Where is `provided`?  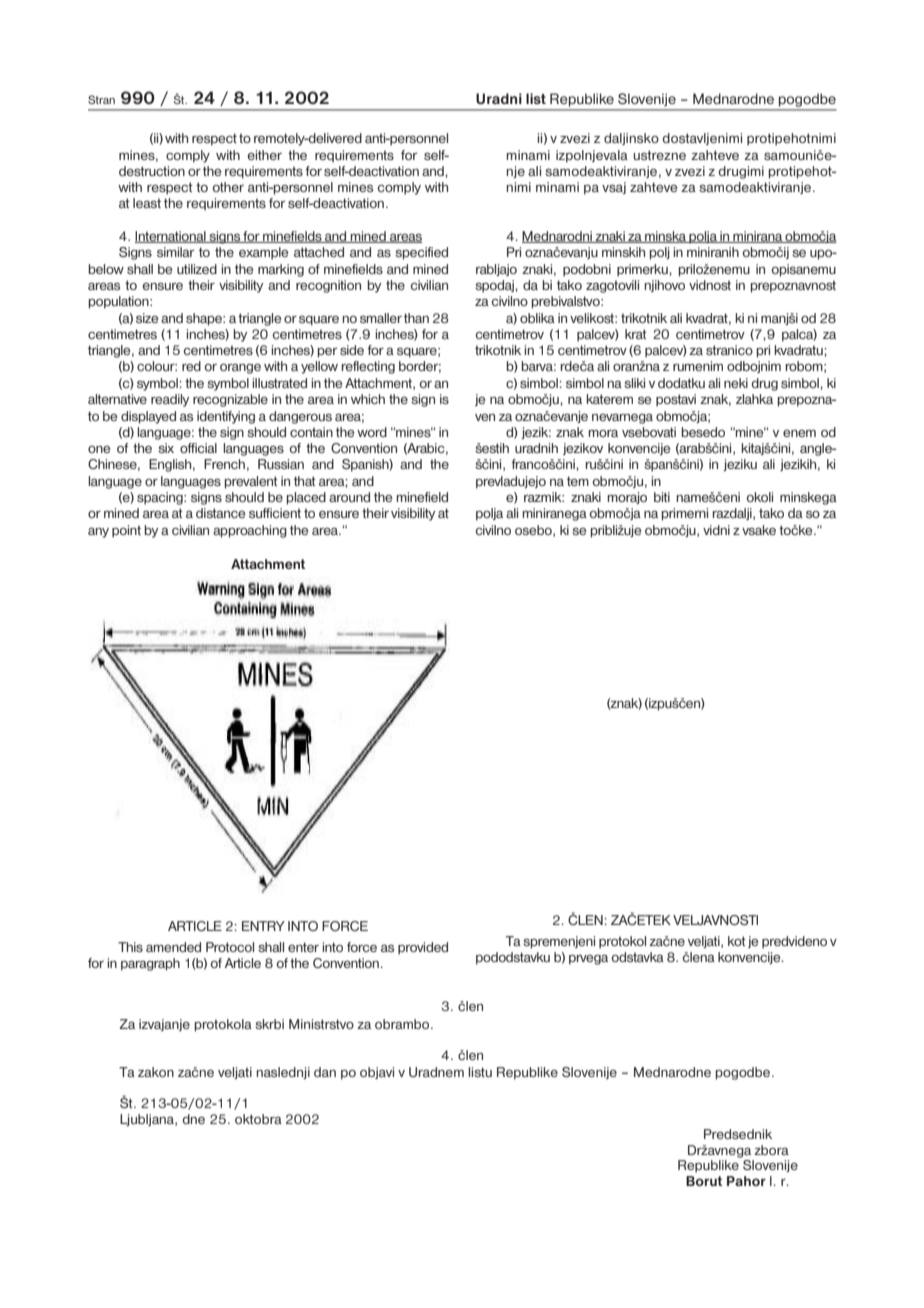 provided is located at coordinates (423, 948).
